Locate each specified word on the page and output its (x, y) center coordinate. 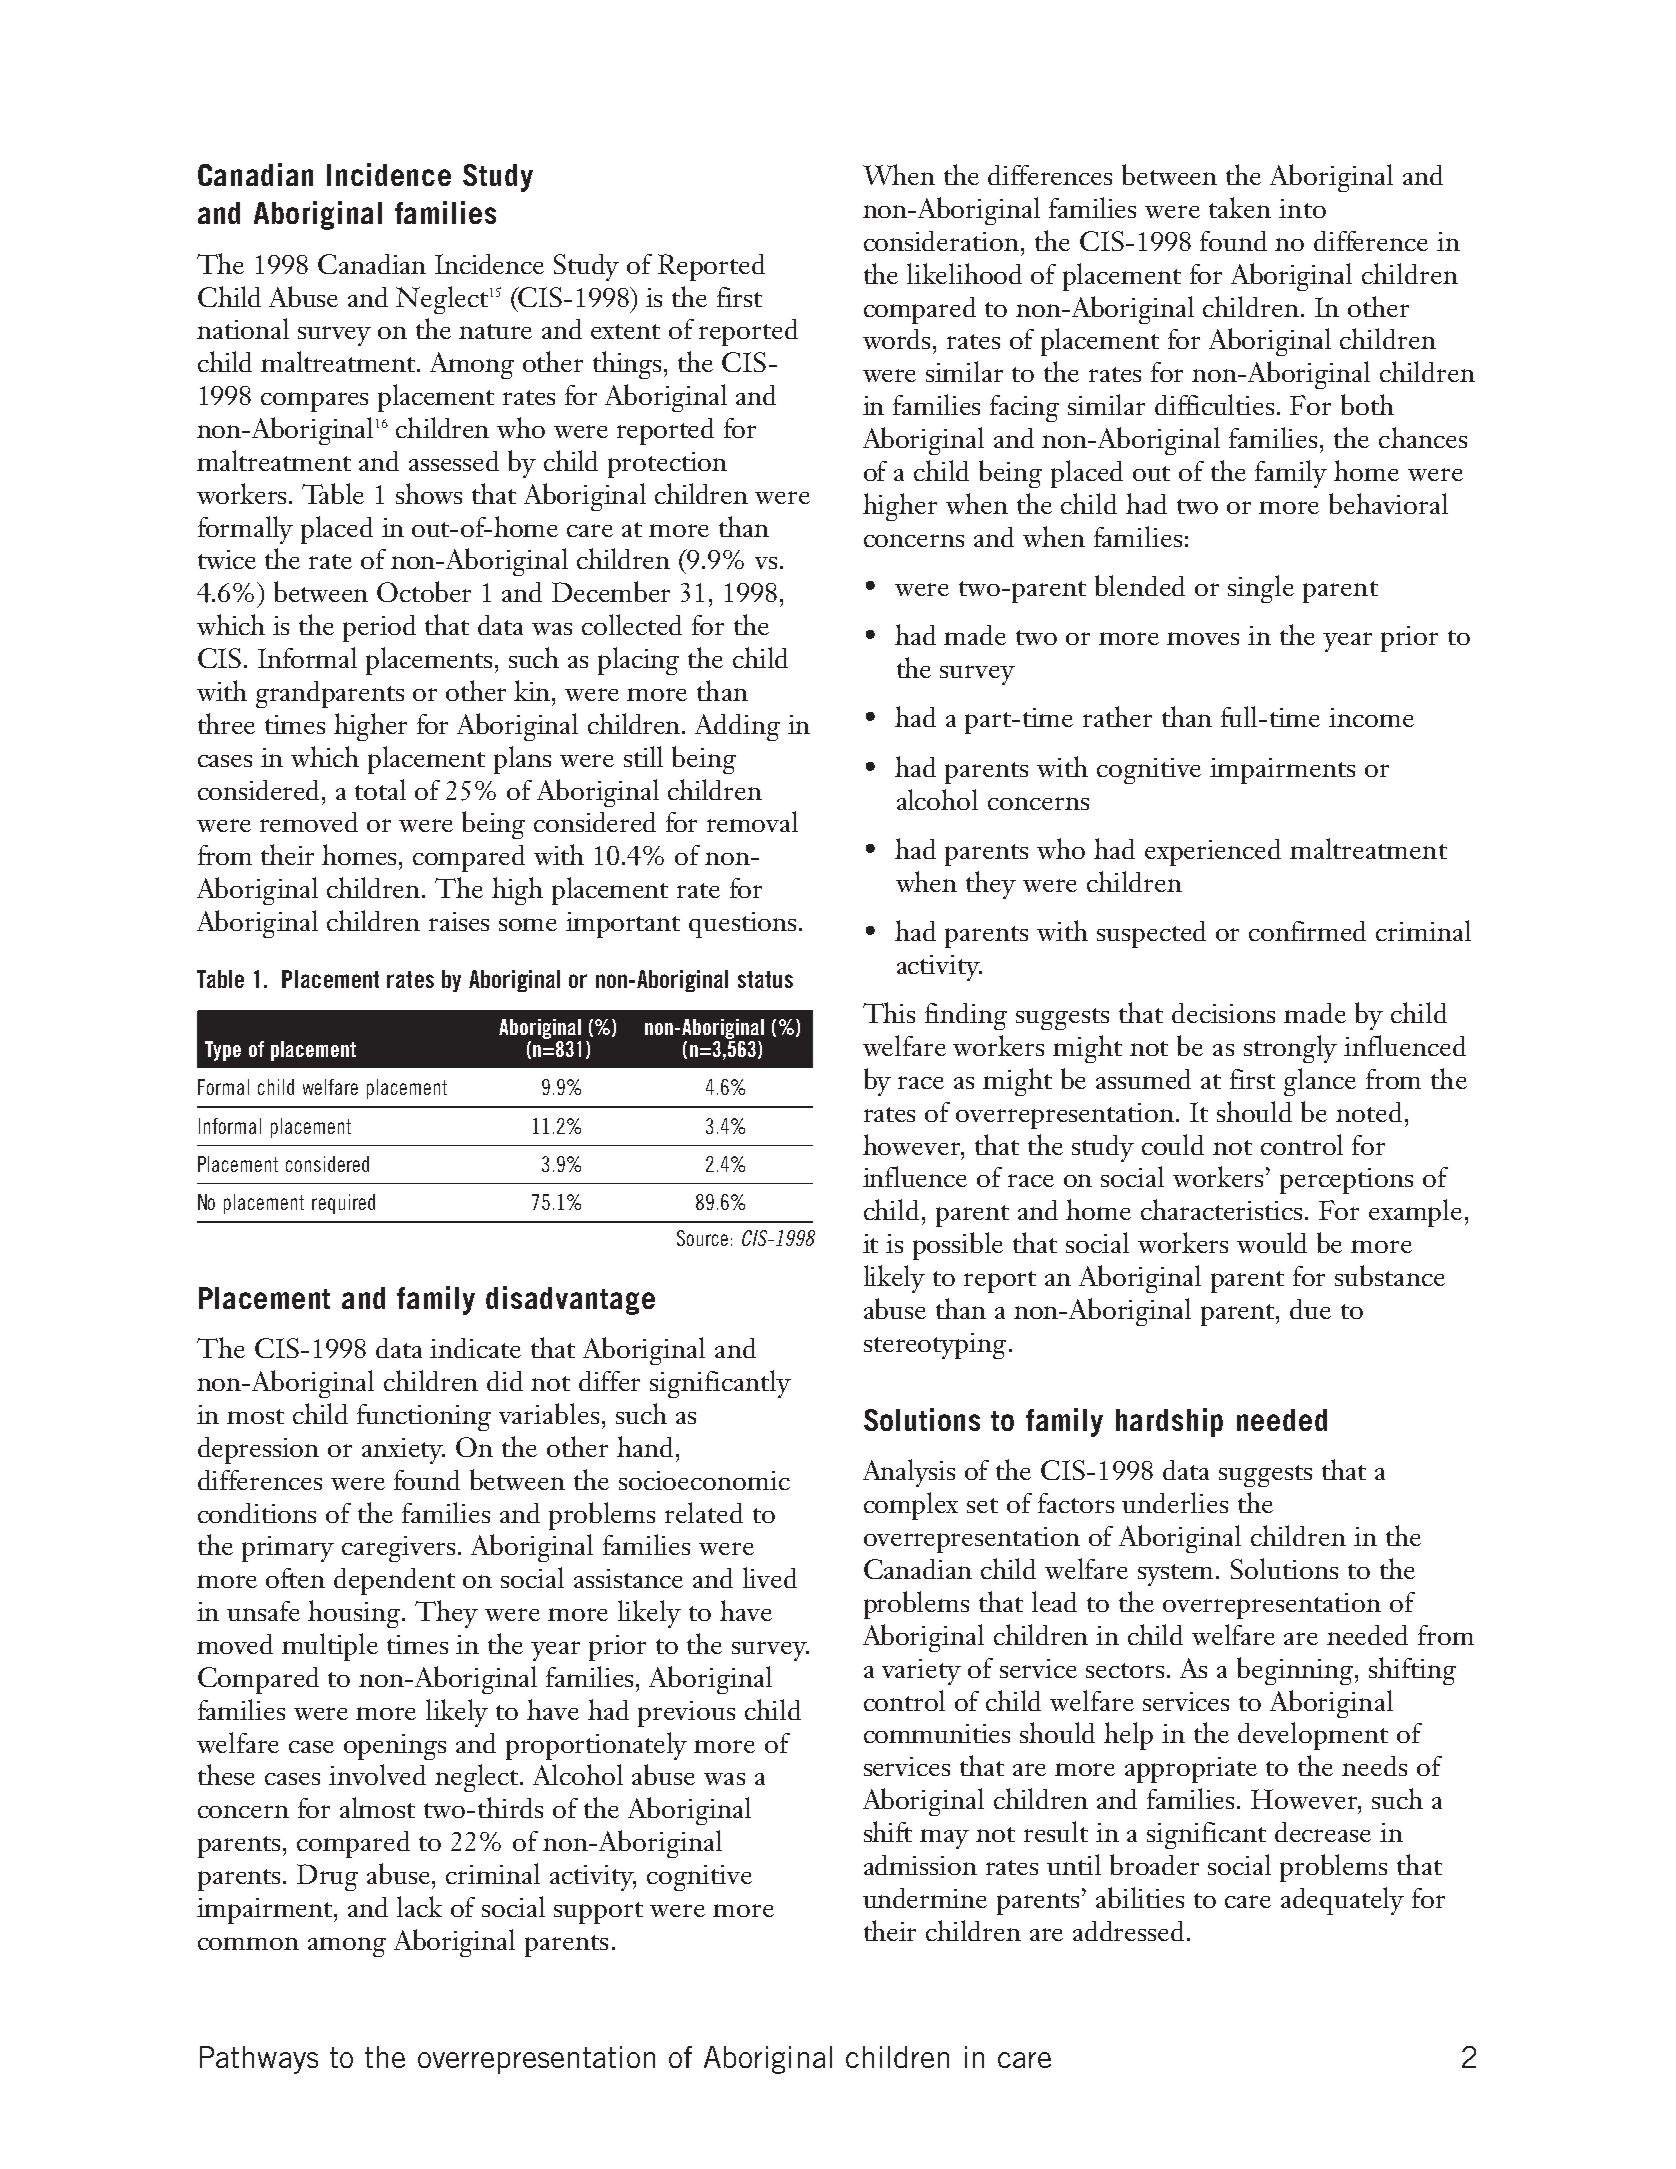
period (379, 628)
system (1177, 1575)
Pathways (259, 2060)
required (343, 1204)
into (1302, 208)
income (1371, 717)
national (243, 328)
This (889, 1012)
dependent (394, 1581)
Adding (737, 727)
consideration (941, 241)
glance (1320, 1082)
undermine (925, 1898)
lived (770, 1577)
